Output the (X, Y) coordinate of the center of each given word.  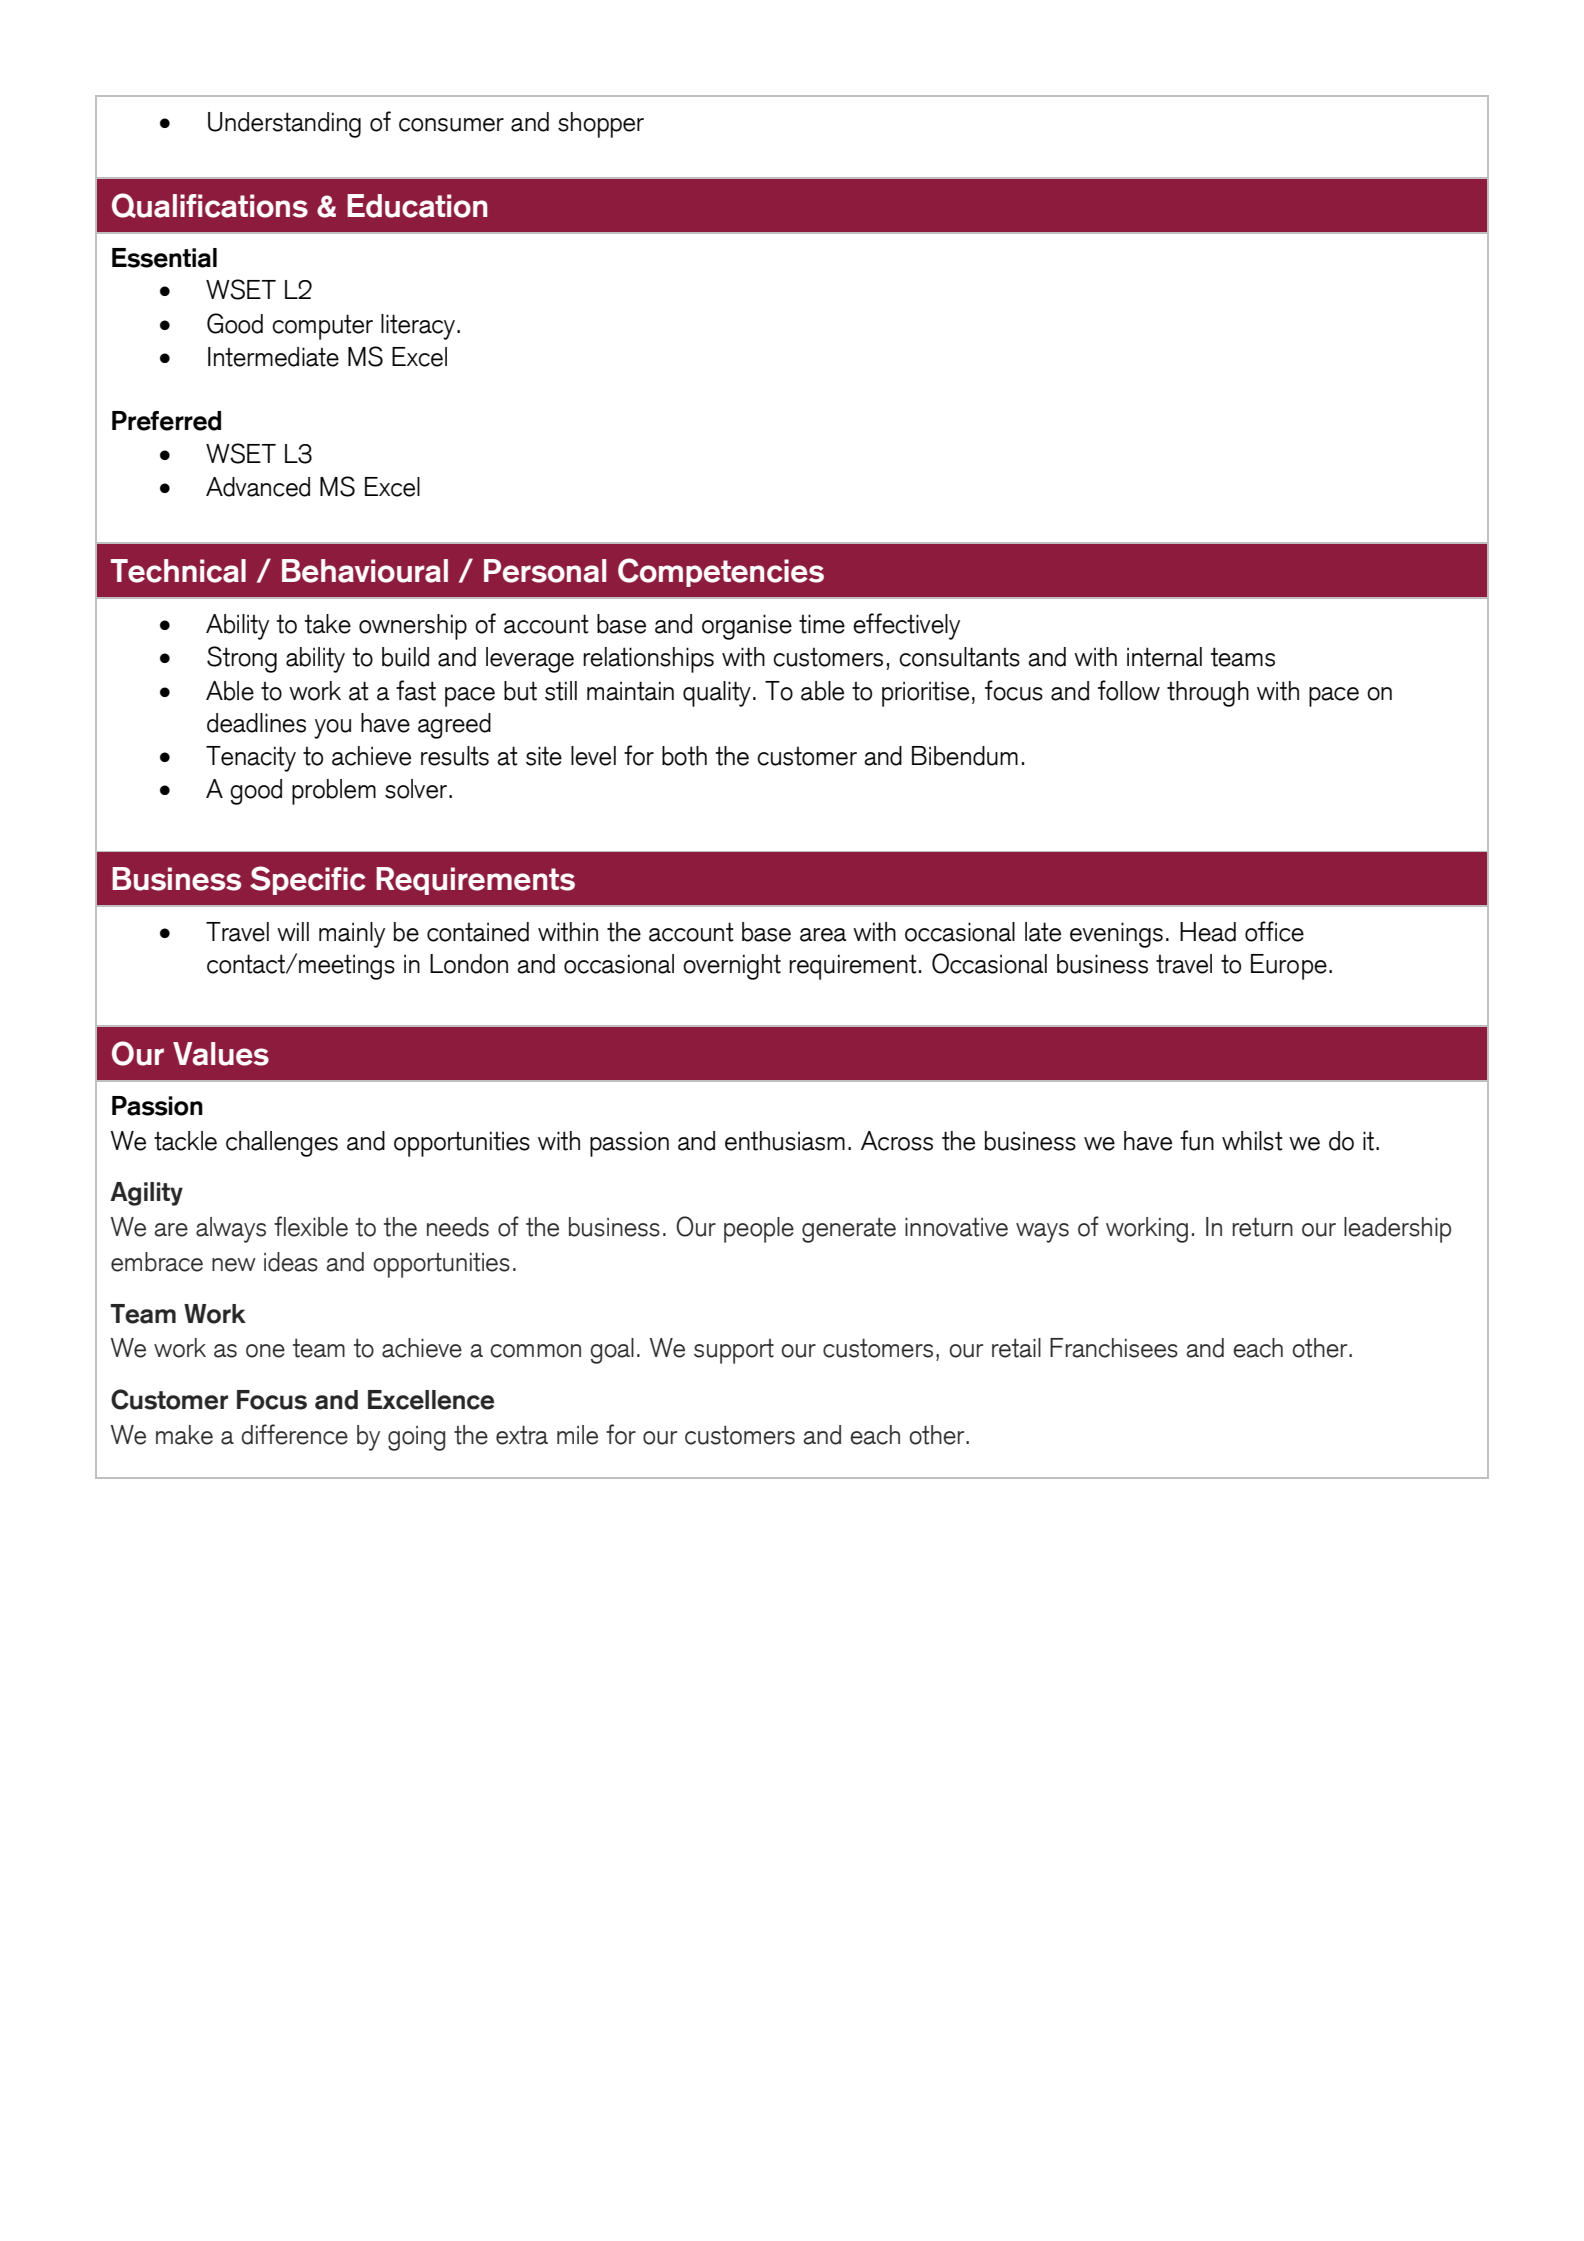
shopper (601, 125)
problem (334, 792)
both (684, 756)
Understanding (284, 125)
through (1208, 694)
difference (294, 1434)
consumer (451, 125)
